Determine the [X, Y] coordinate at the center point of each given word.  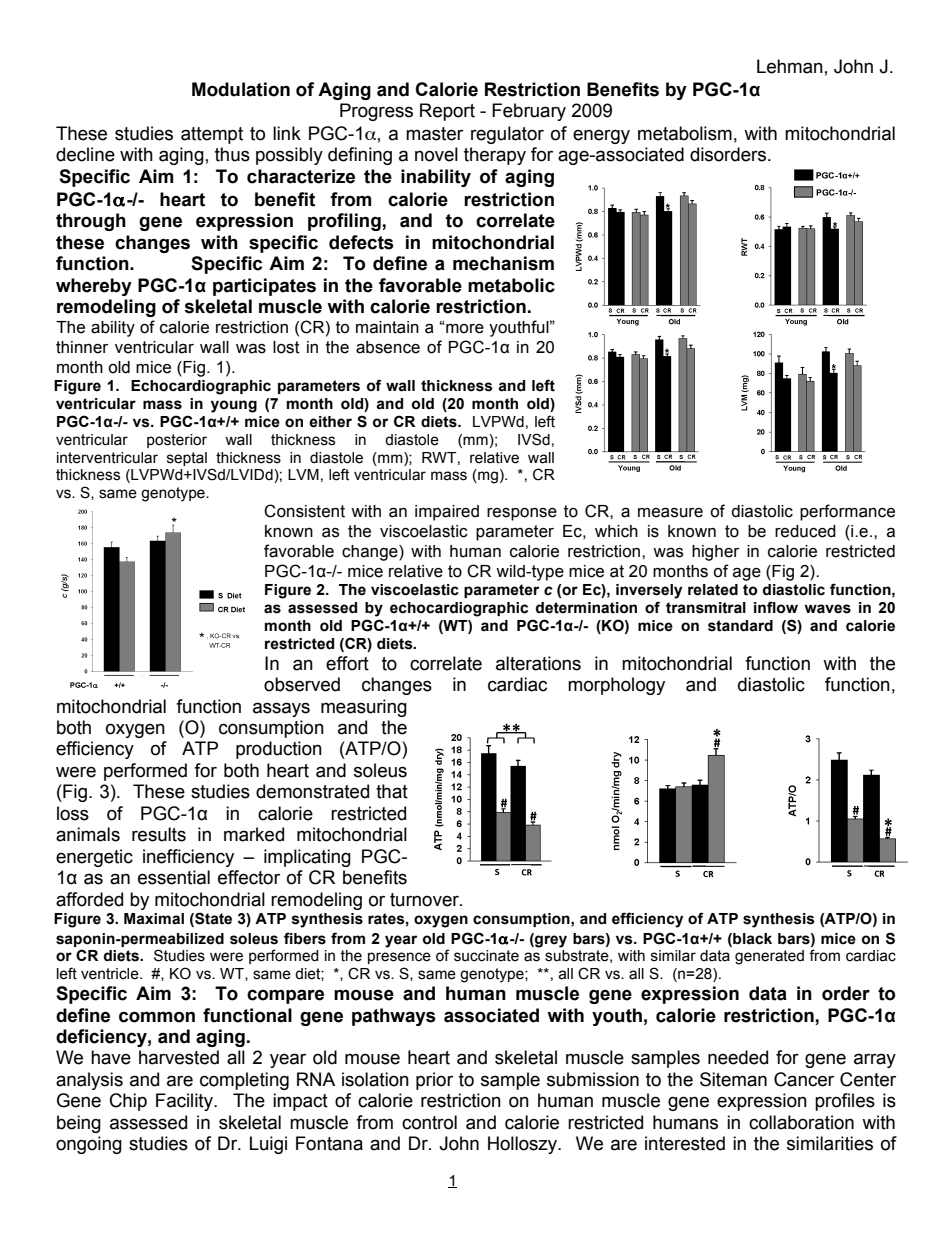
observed [302, 684]
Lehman [790, 66]
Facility [185, 1102]
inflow [776, 607]
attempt [212, 135]
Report [447, 112]
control [429, 1122]
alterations [538, 663]
